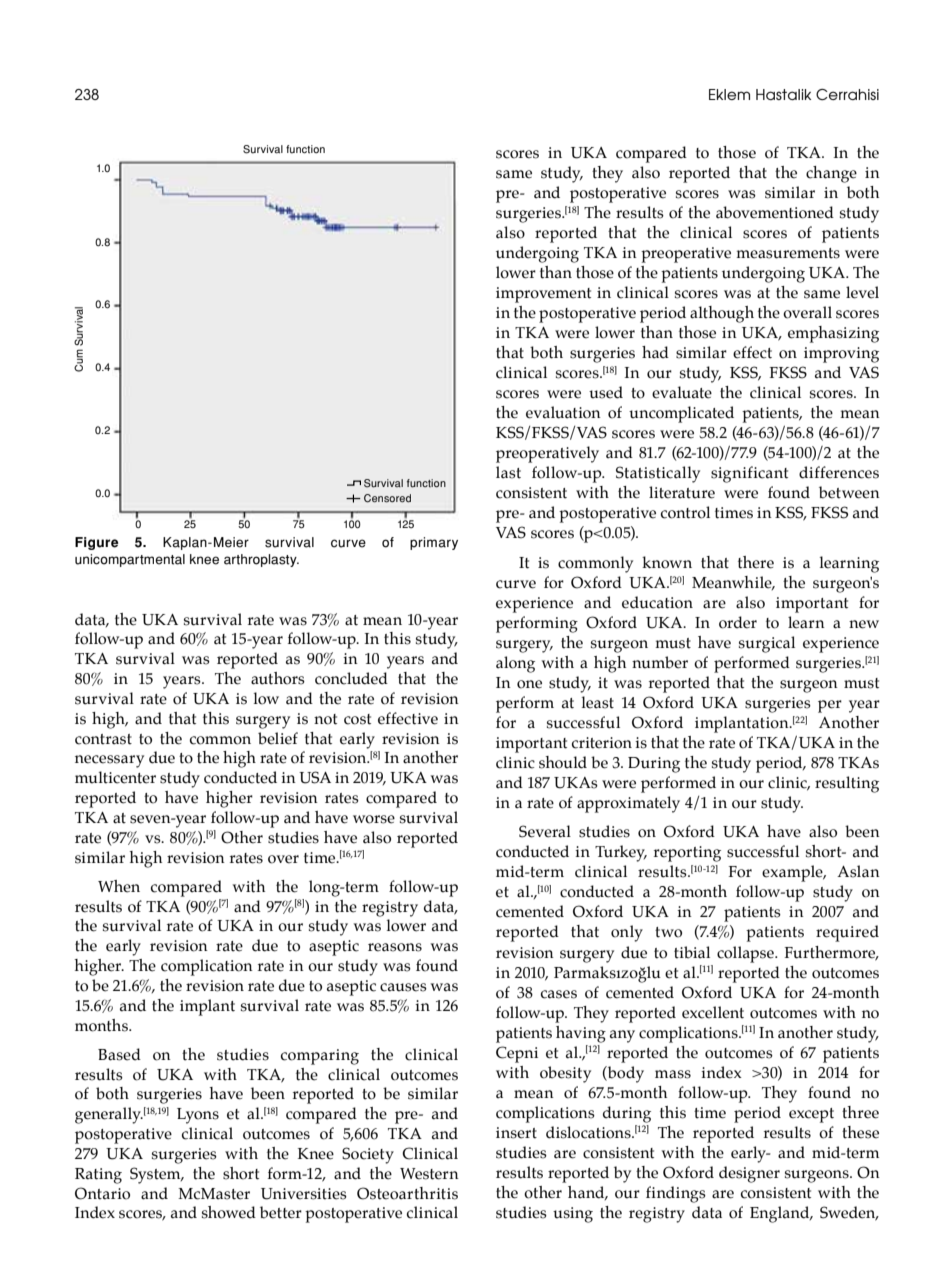 The image size is (945, 1288). What do you see at coordinates (156, 1175) in the image?
I see `System` at bounding box center [156, 1175].
